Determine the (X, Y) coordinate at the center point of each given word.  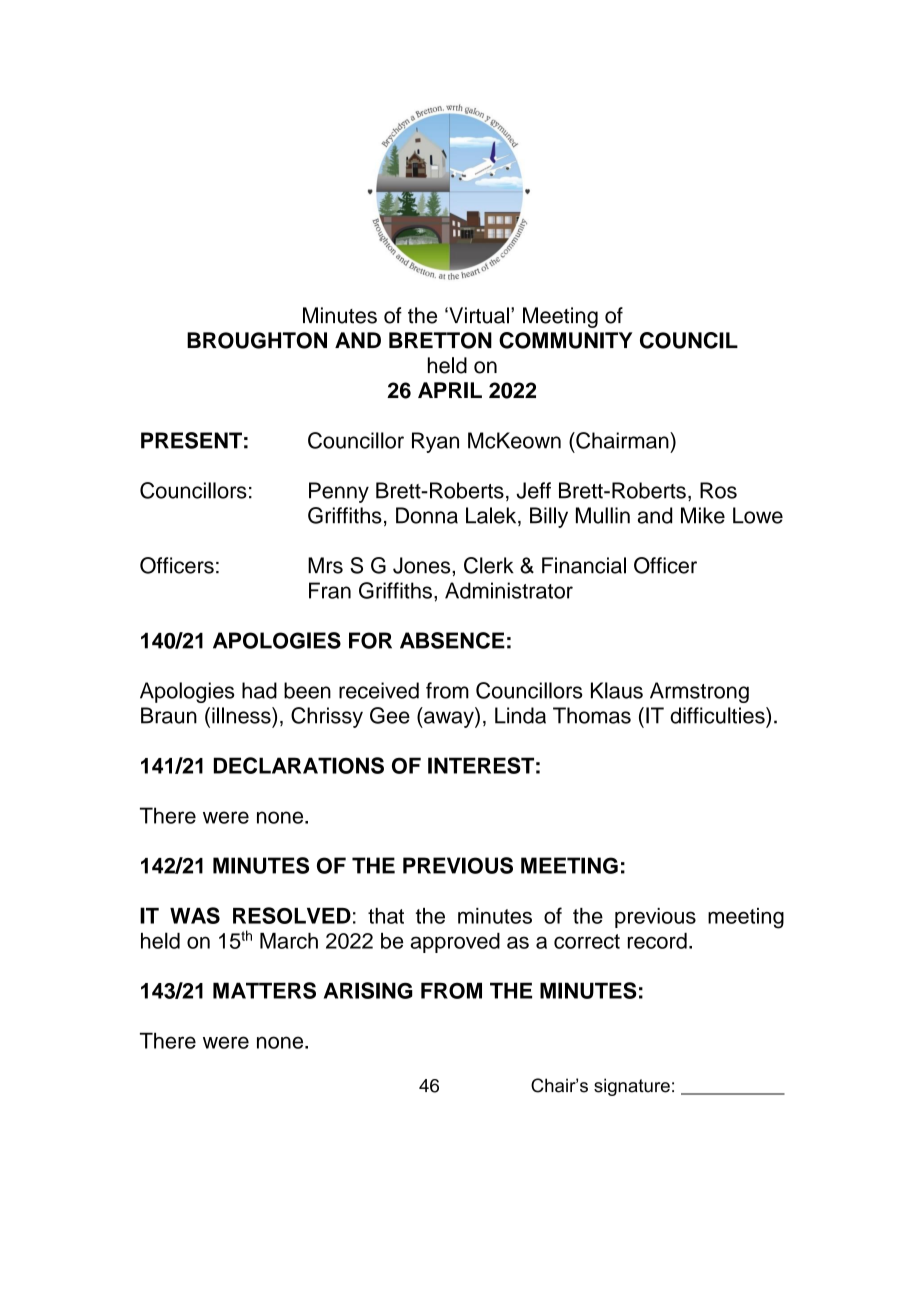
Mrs (325, 565)
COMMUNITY (566, 340)
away (449, 719)
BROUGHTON (257, 340)
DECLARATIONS (299, 765)
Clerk (489, 565)
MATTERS (264, 990)
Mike (703, 515)
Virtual (478, 315)
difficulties (718, 715)
